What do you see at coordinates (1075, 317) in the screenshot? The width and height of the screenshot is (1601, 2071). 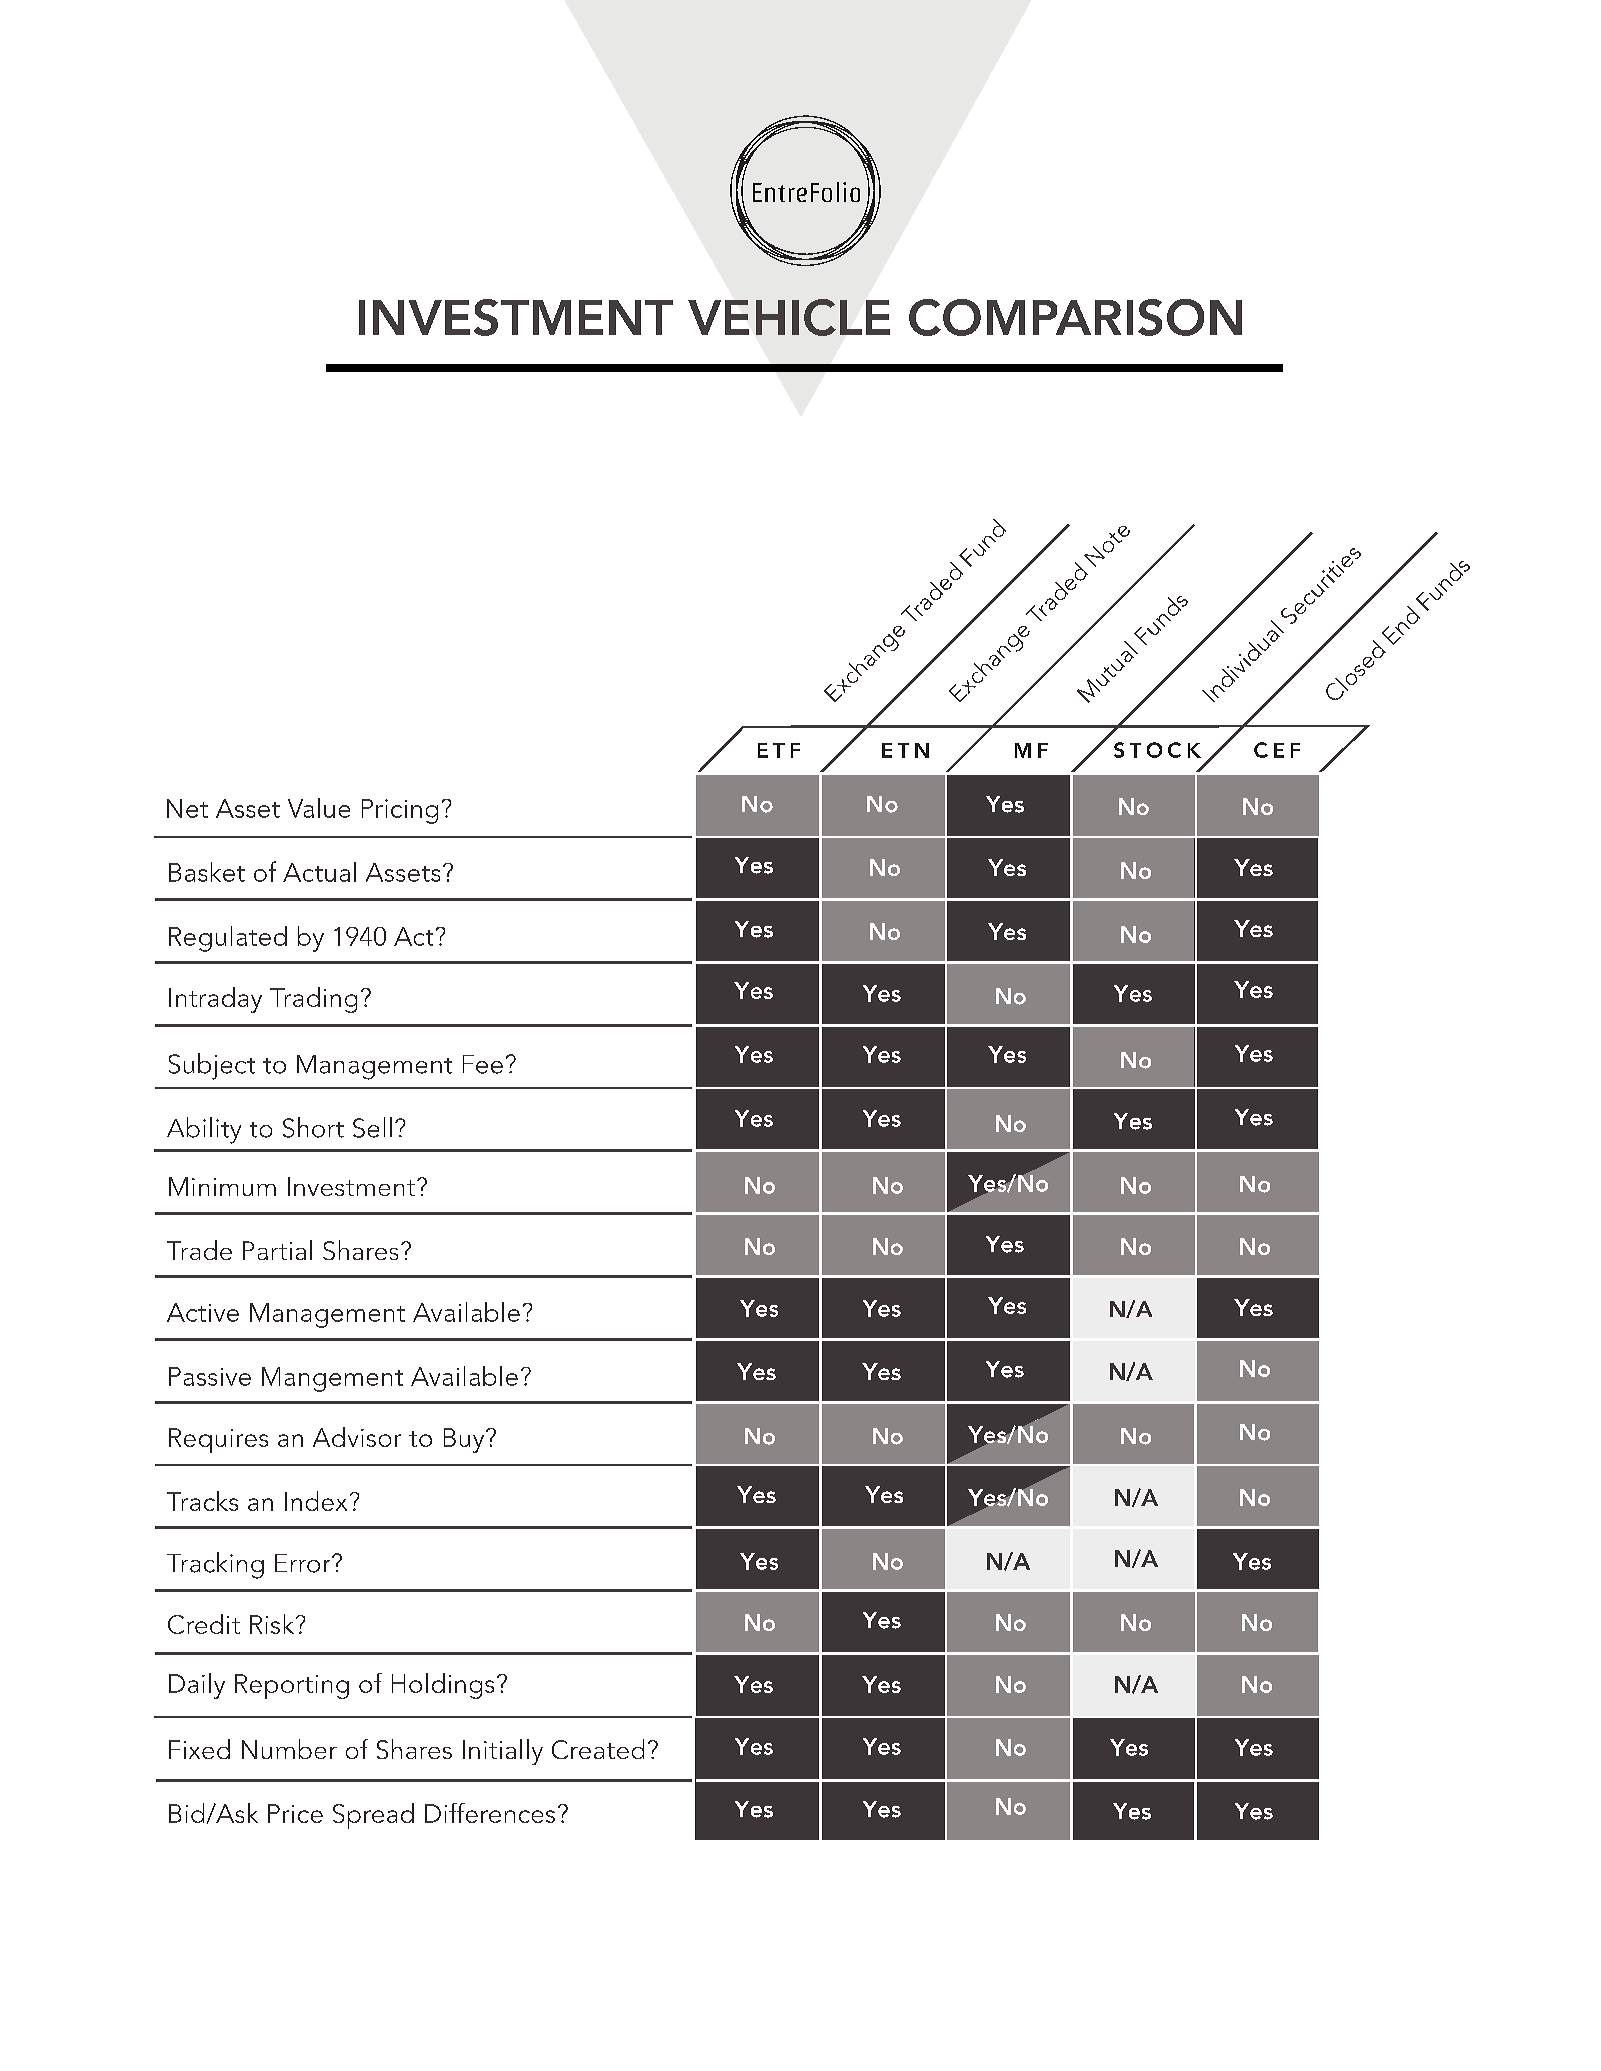 I see `COMPARISON` at bounding box center [1075, 317].
